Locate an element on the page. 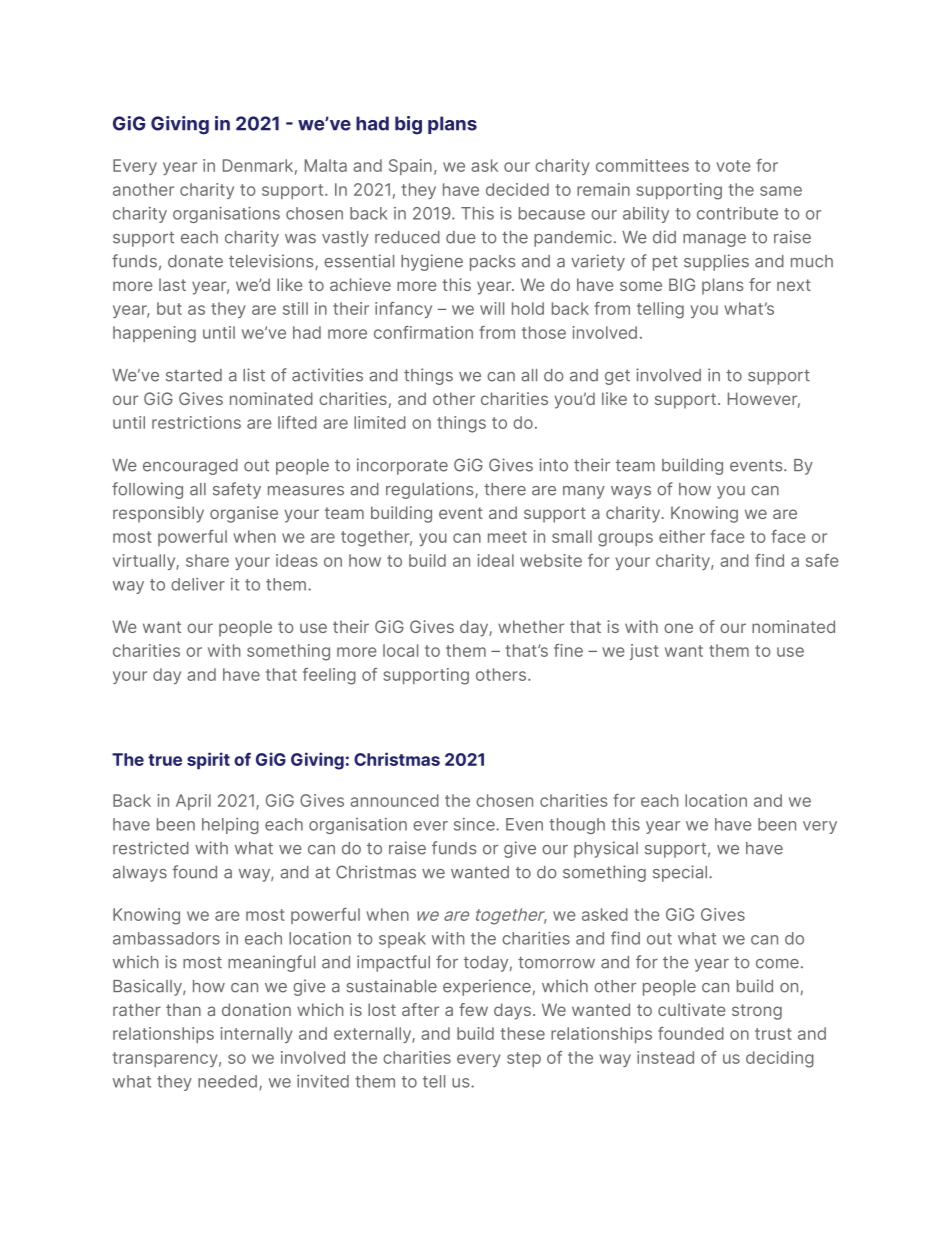 This image has height=1233, width=952. share is located at coordinates (207, 560).
